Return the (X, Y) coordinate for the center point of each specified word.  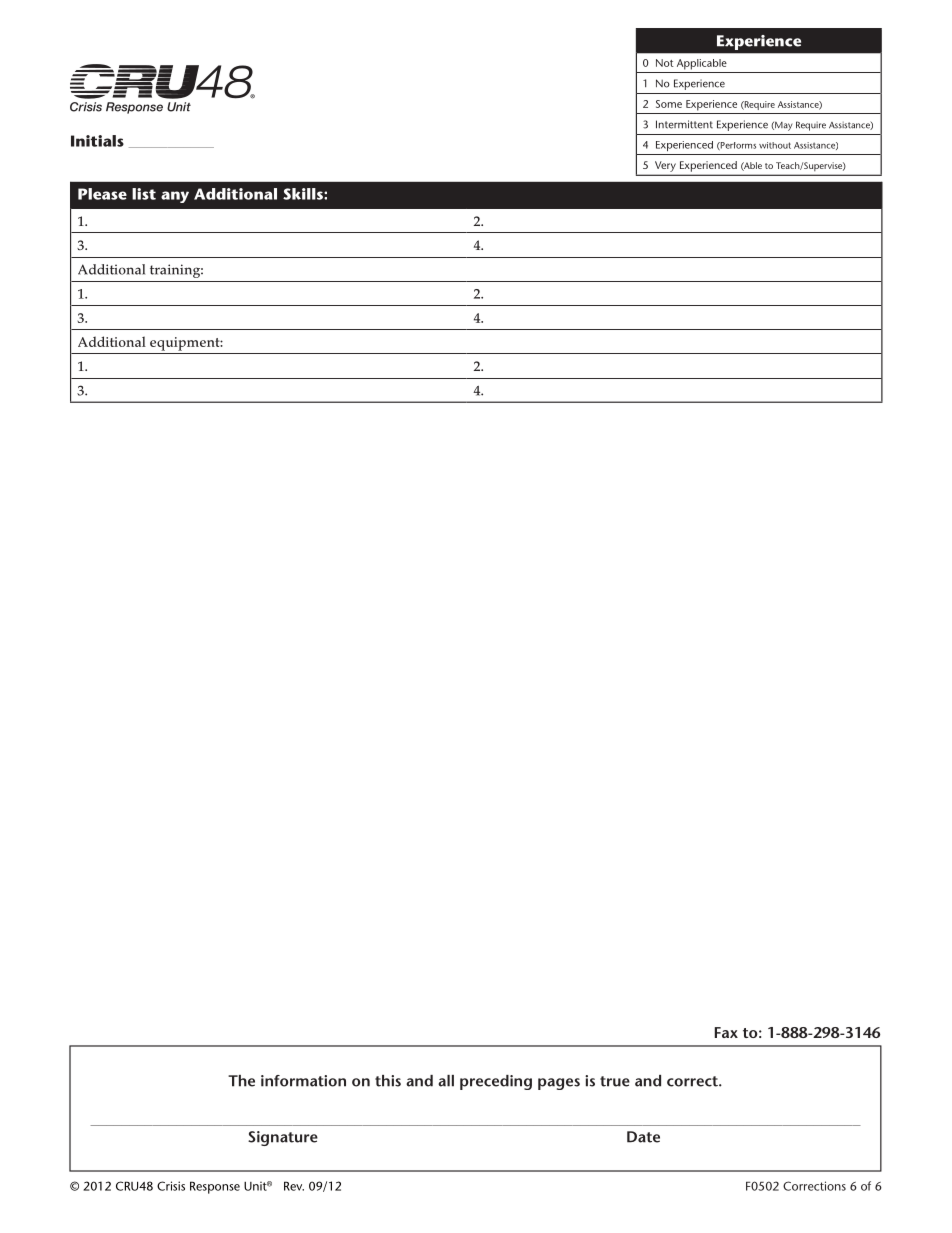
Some (669, 104)
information (303, 1081)
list (144, 194)
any (175, 197)
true (615, 1081)
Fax (726, 1032)
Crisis (171, 1186)
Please (102, 194)
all (446, 1081)
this (388, 1081)
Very (665, 166)
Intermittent (684, 124)
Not (665, 63)
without (775, 145)
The (241, 1081)
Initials (97, 141)
